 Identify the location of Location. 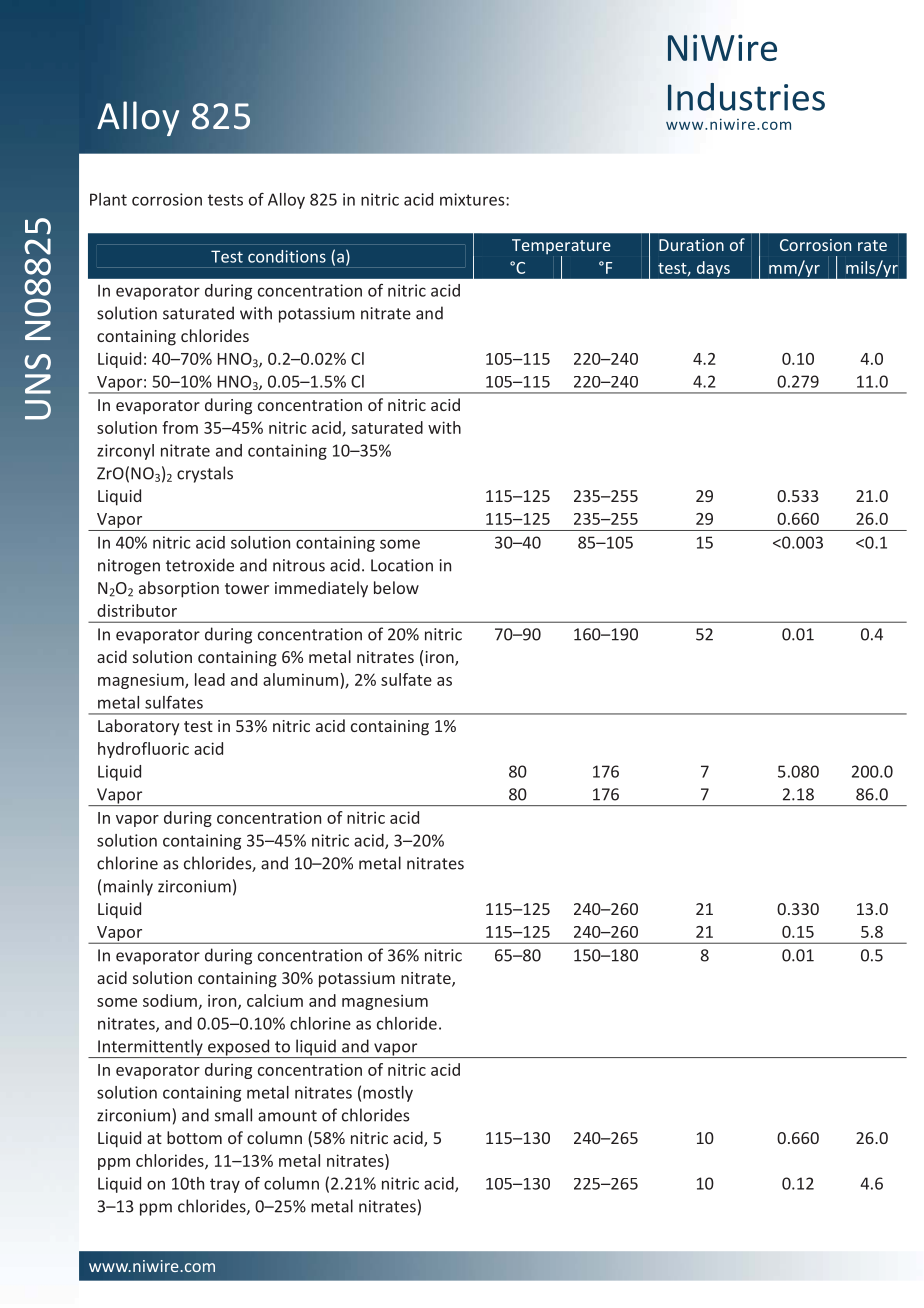
(402, 565).
